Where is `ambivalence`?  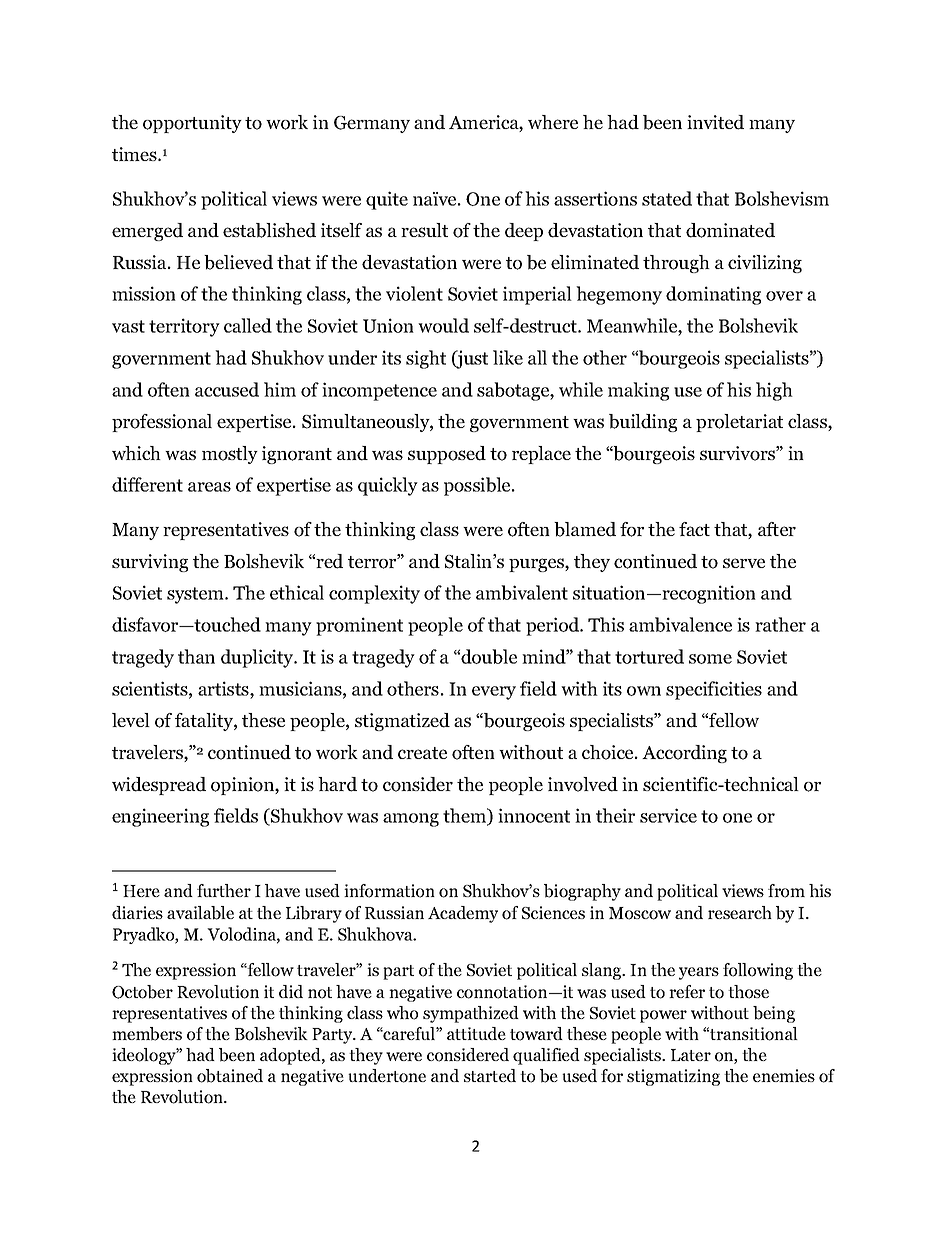 ambivalence is located at coordinates (680, 624).
